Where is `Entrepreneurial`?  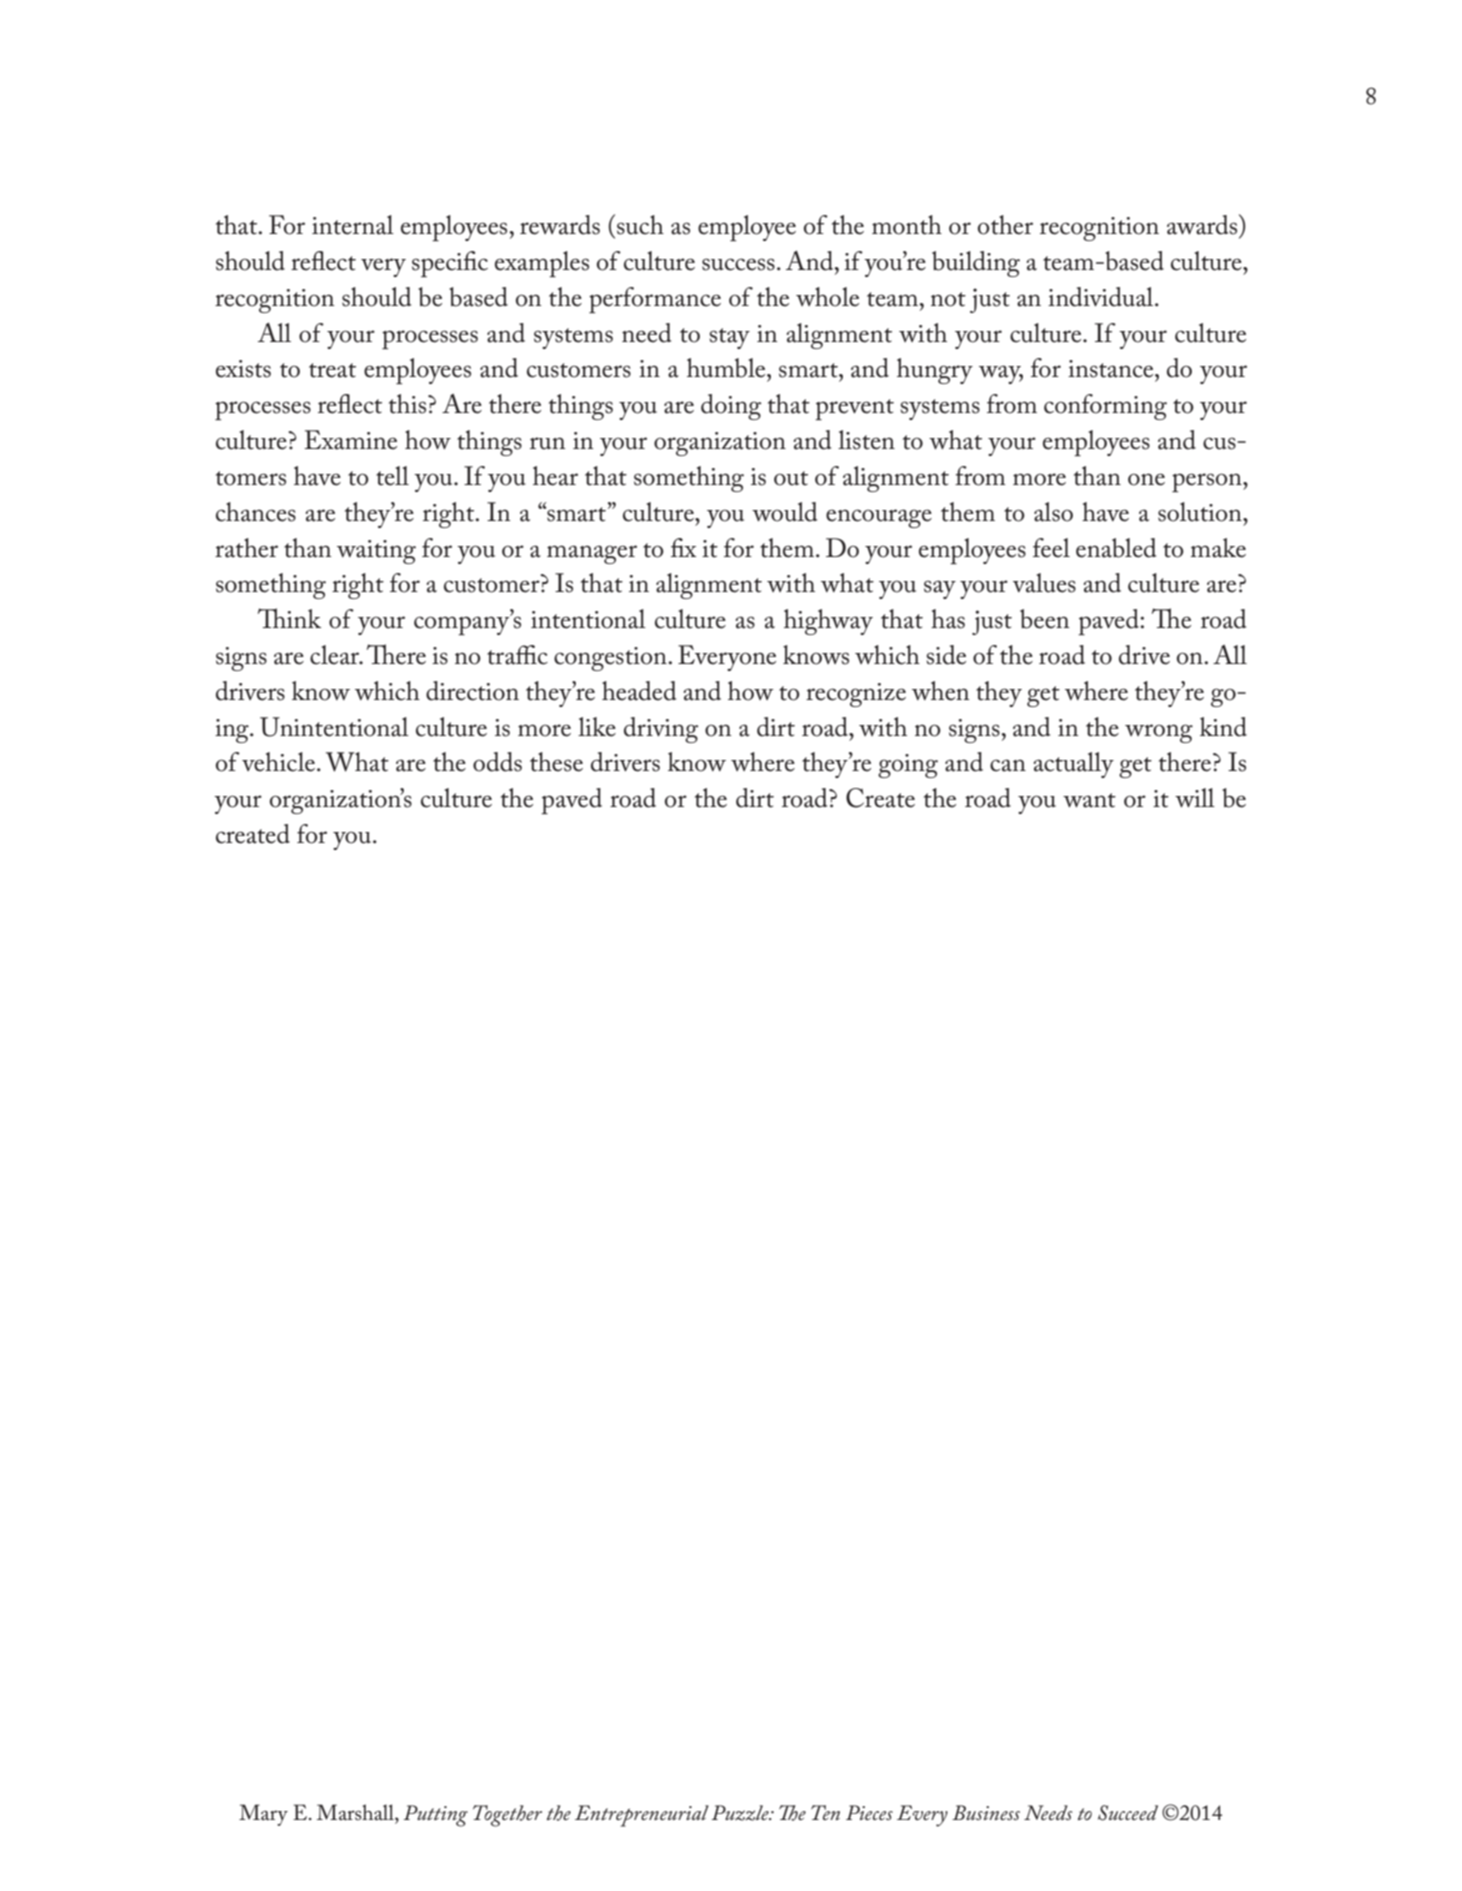 Entrepreneurial is located at coordinates (642, 1816).
